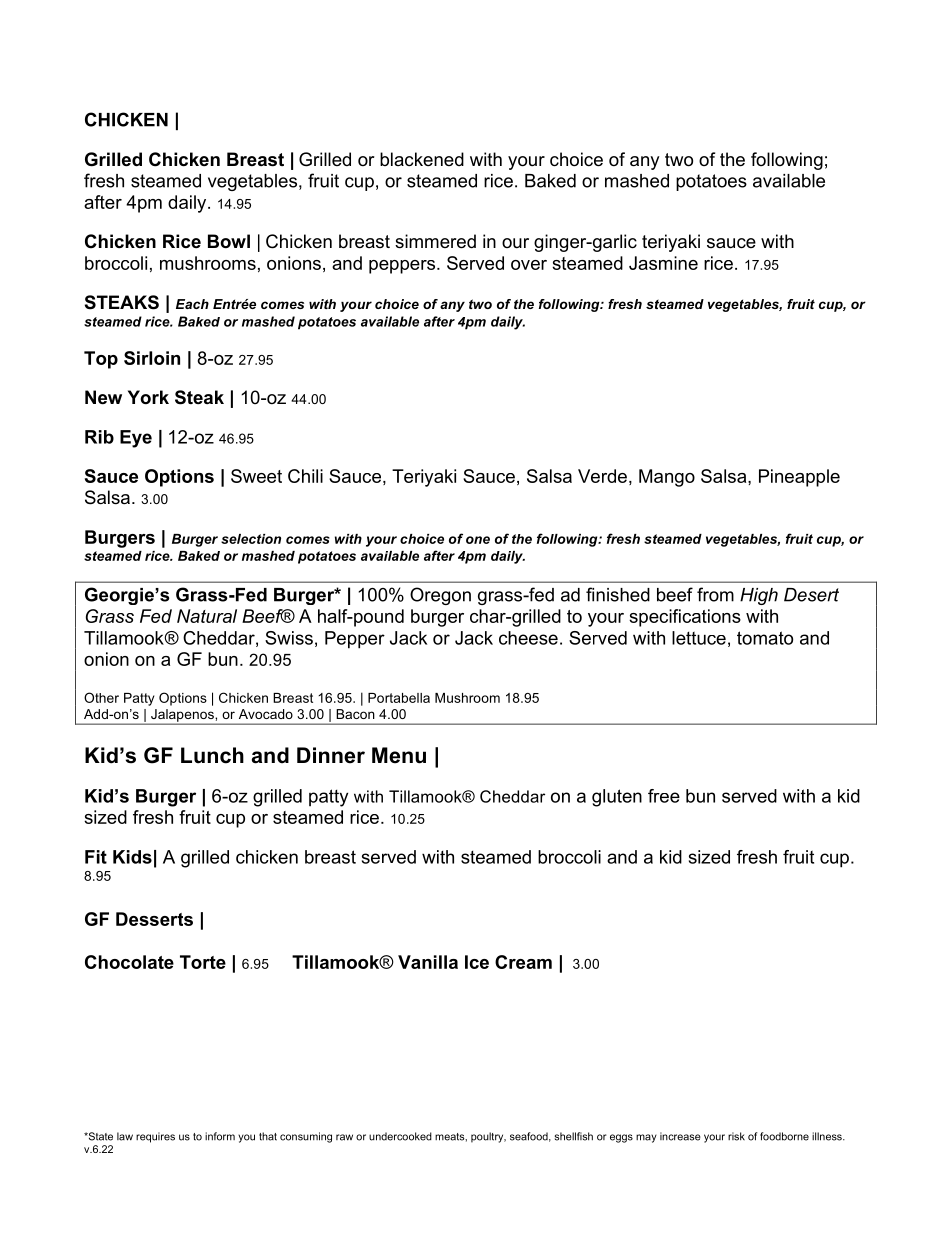  Describe the element at coordinates (229, 241) in the screenshot. I see `Bowl` at that location.
